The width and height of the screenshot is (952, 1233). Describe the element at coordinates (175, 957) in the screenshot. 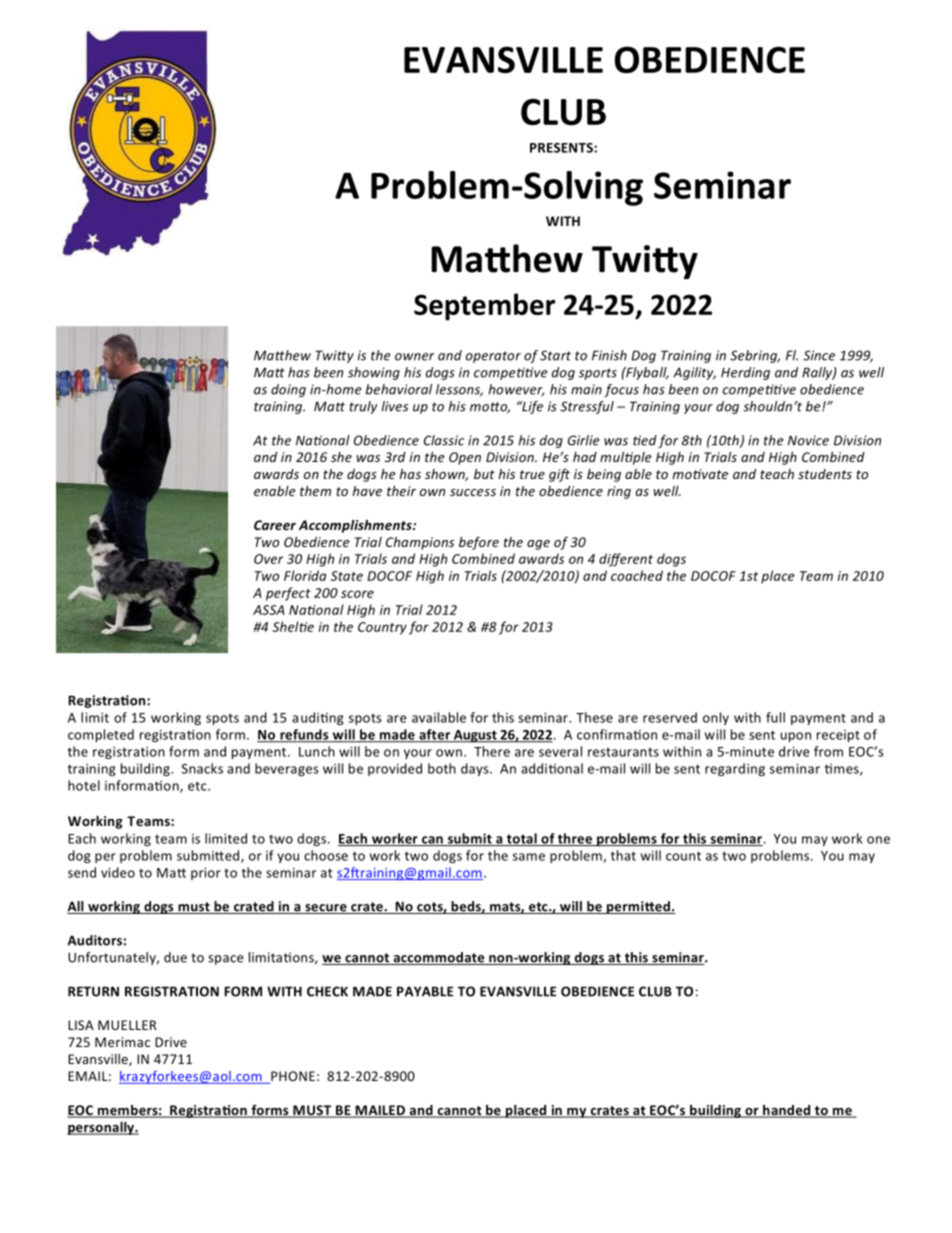

I see `due` at that location.
